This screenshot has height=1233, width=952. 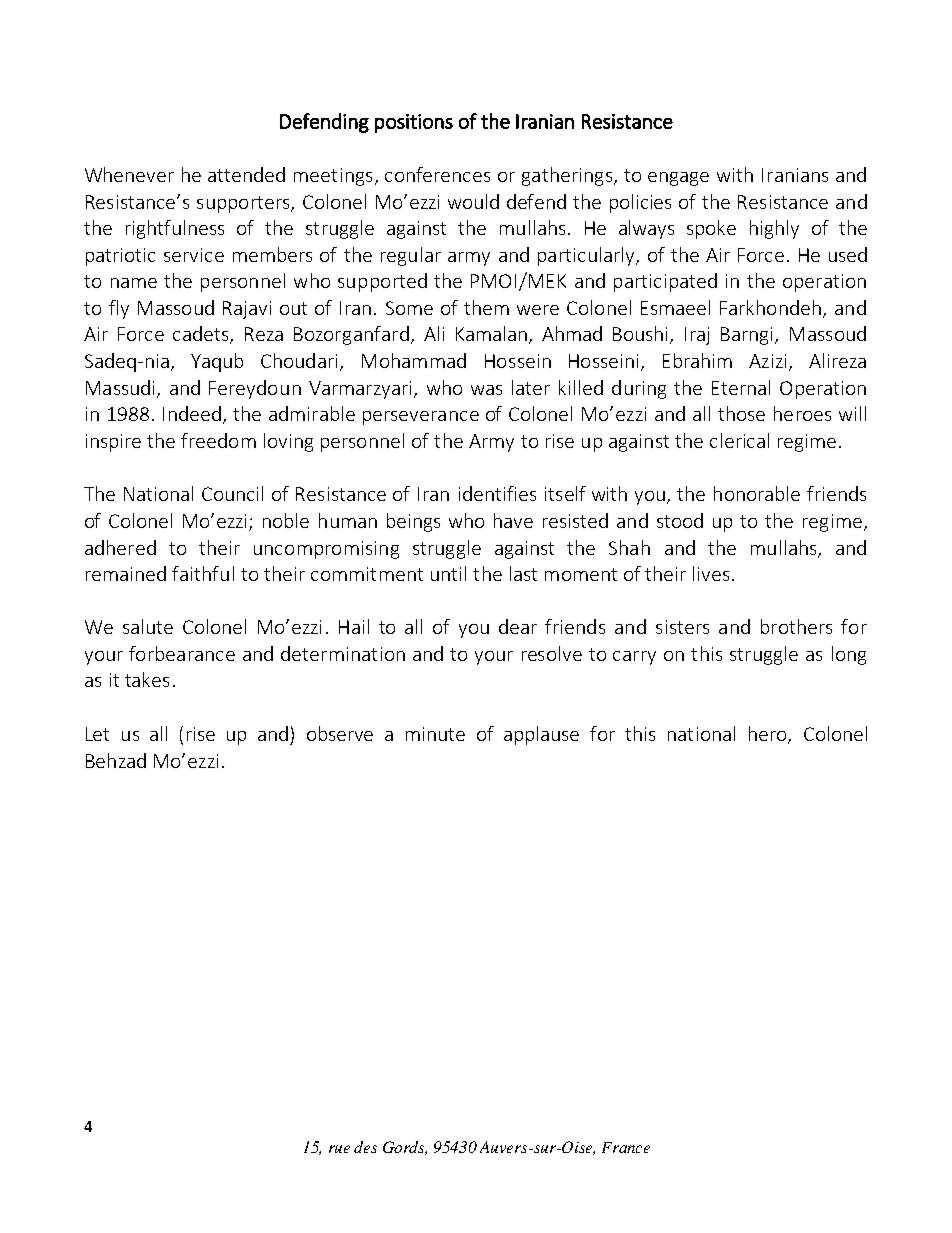 What do you see at coordinates (678, 179) in the screenshot?
I see `engage` at bounding box center [678, 179].
